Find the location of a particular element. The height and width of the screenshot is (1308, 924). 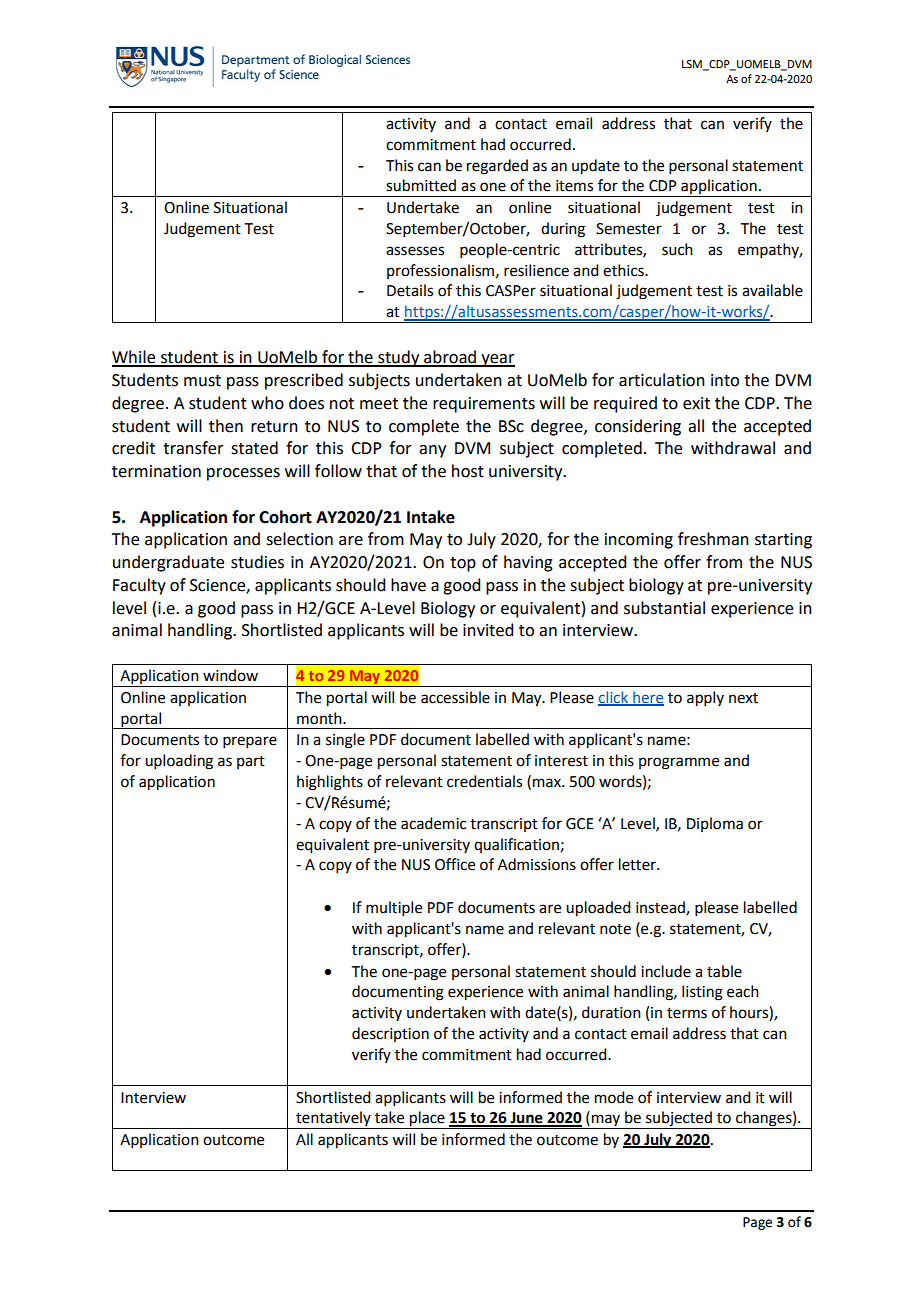

substantial is located at coordinates (664, 608).
